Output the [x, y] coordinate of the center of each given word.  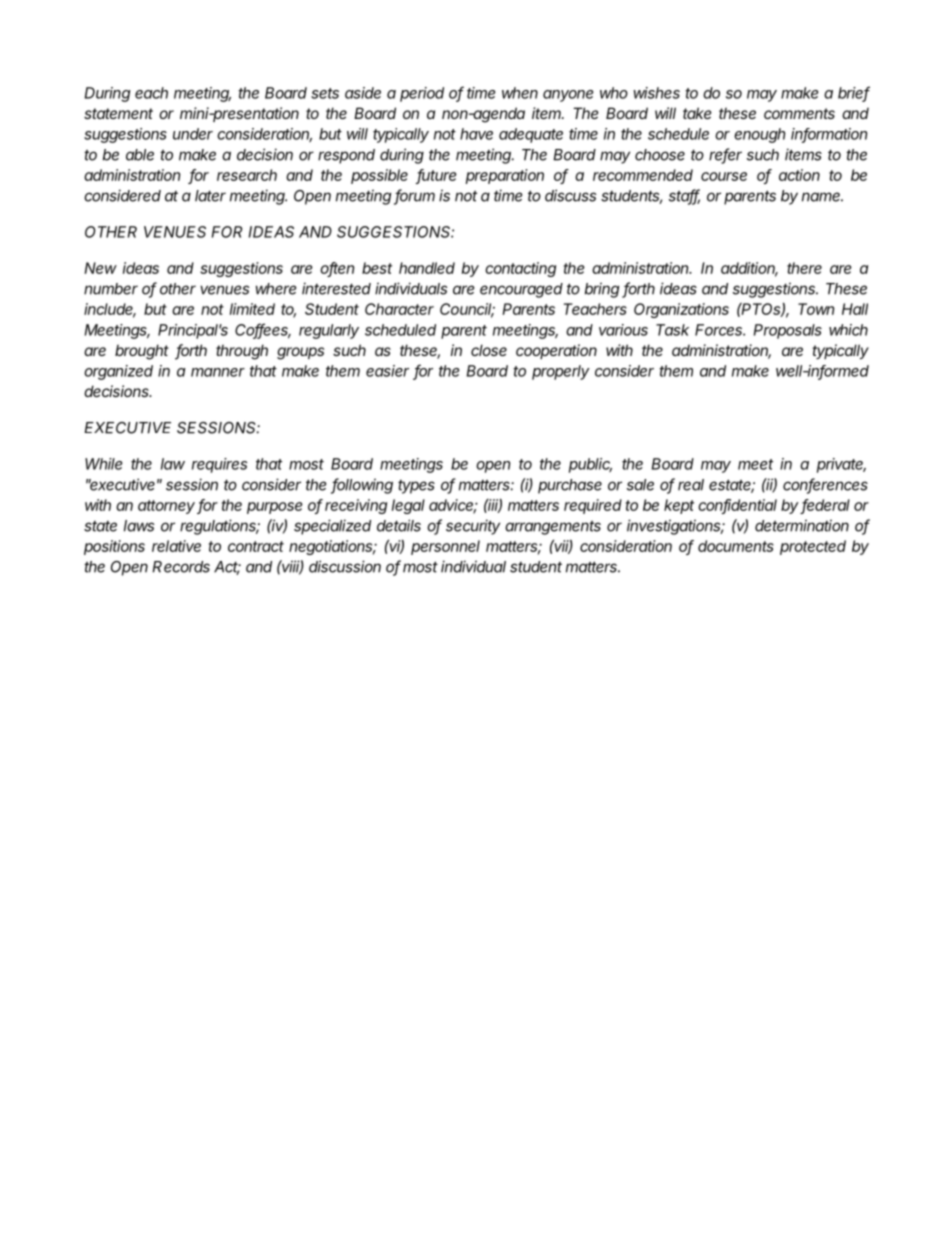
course [724, 176]
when [520, 93]
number [111, 289]
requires [219, 465]
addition [749, 269]
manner [218, 372]
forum [414, 196]
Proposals [788, 331]
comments [799, 113]
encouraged [521, 290]
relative [176, 546]
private [841, 465]
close [489, 350]
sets [325, 93]
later [210, 196]
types [416, 487]
